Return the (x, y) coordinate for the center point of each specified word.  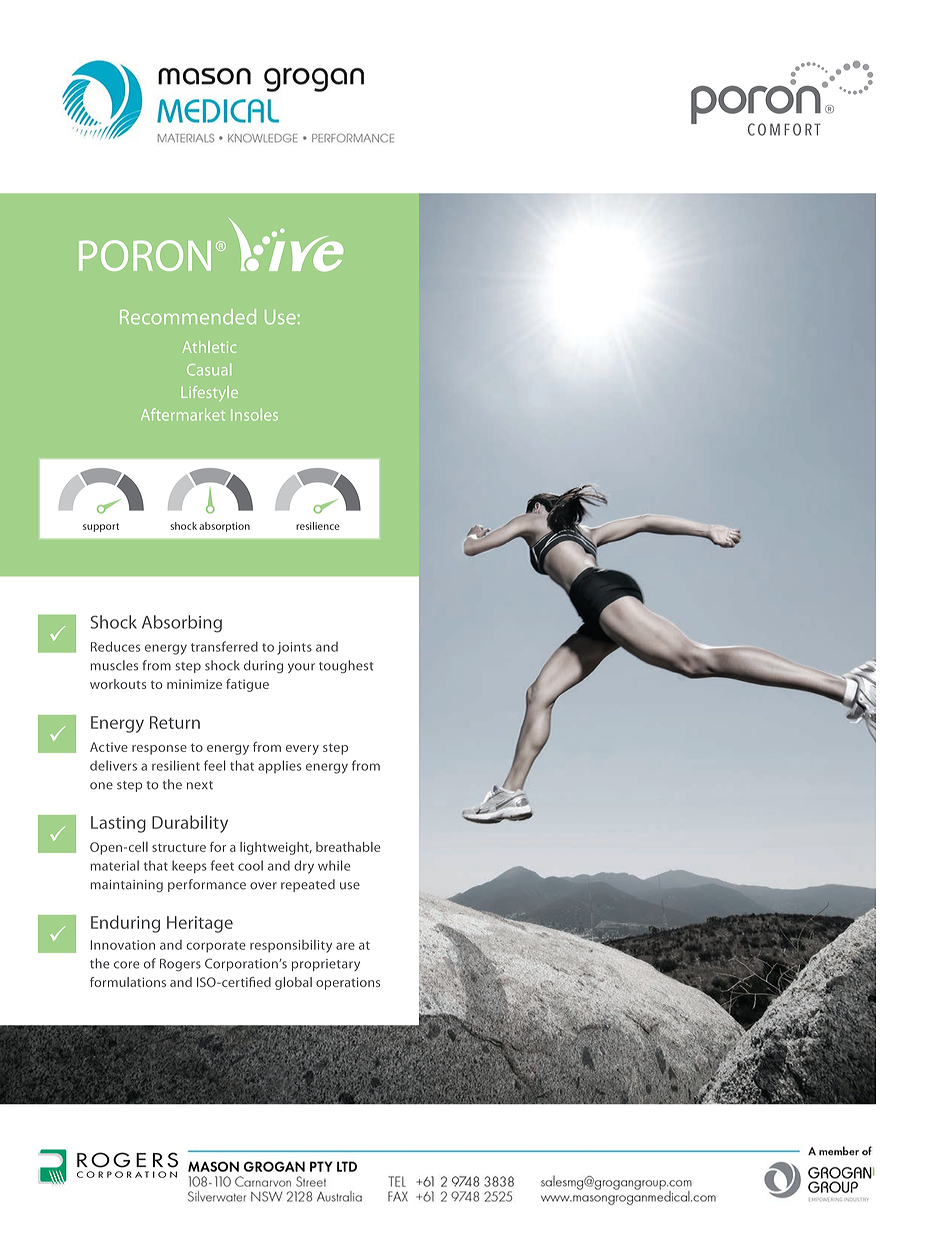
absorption (224, 527)
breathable (348, 847)
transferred (224, 646)
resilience (318, 526)
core (126, 965)
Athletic (209, 347)
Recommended (188, 316)
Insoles (254, 414)
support (101, 527)
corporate (216, 947)
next (200, 785)
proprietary (326, 965)
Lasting (118, 824)
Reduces (115, 646)
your (301, 668)
